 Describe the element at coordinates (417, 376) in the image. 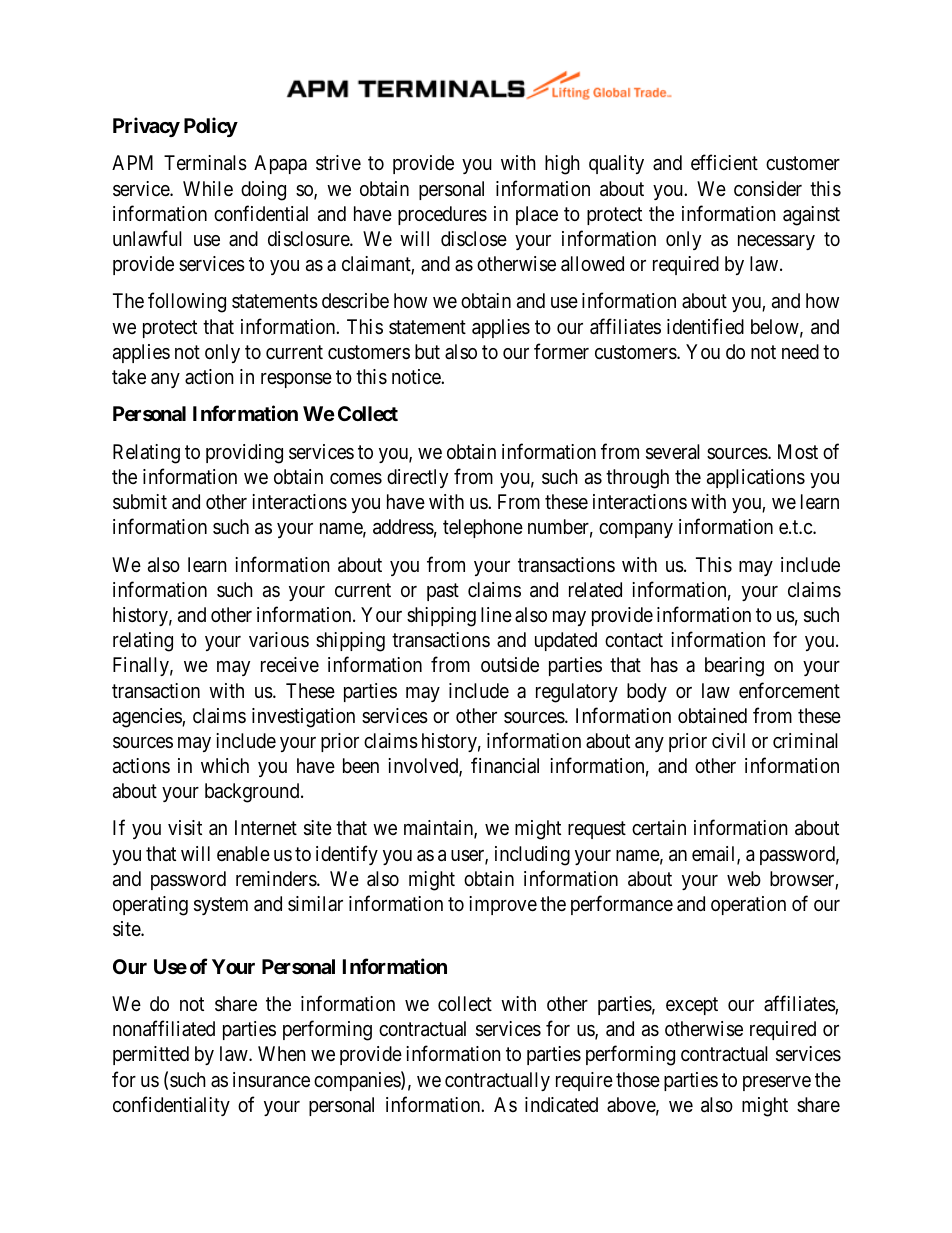

I see `notice` at that location.
